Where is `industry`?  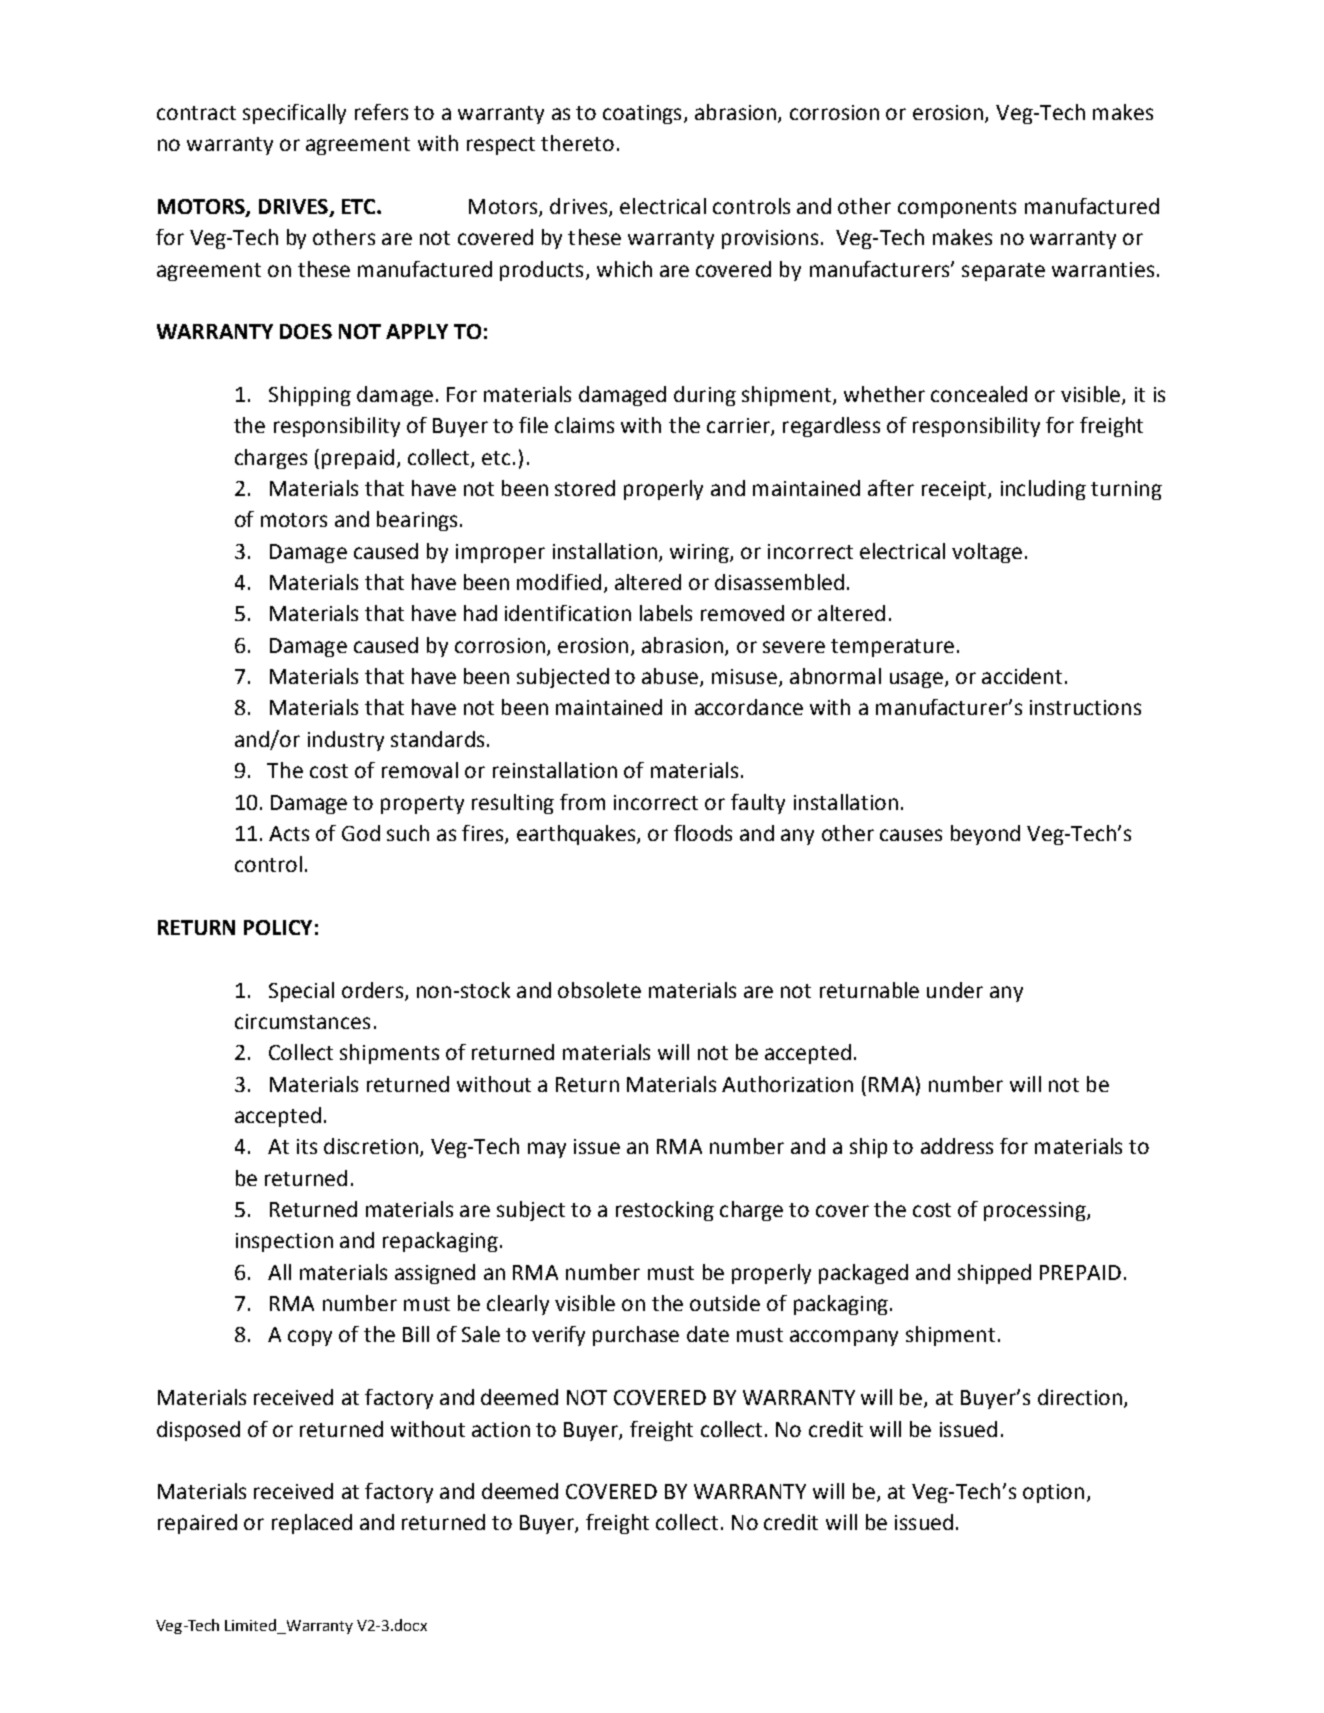 industry is located at coordinates (346, 741).
